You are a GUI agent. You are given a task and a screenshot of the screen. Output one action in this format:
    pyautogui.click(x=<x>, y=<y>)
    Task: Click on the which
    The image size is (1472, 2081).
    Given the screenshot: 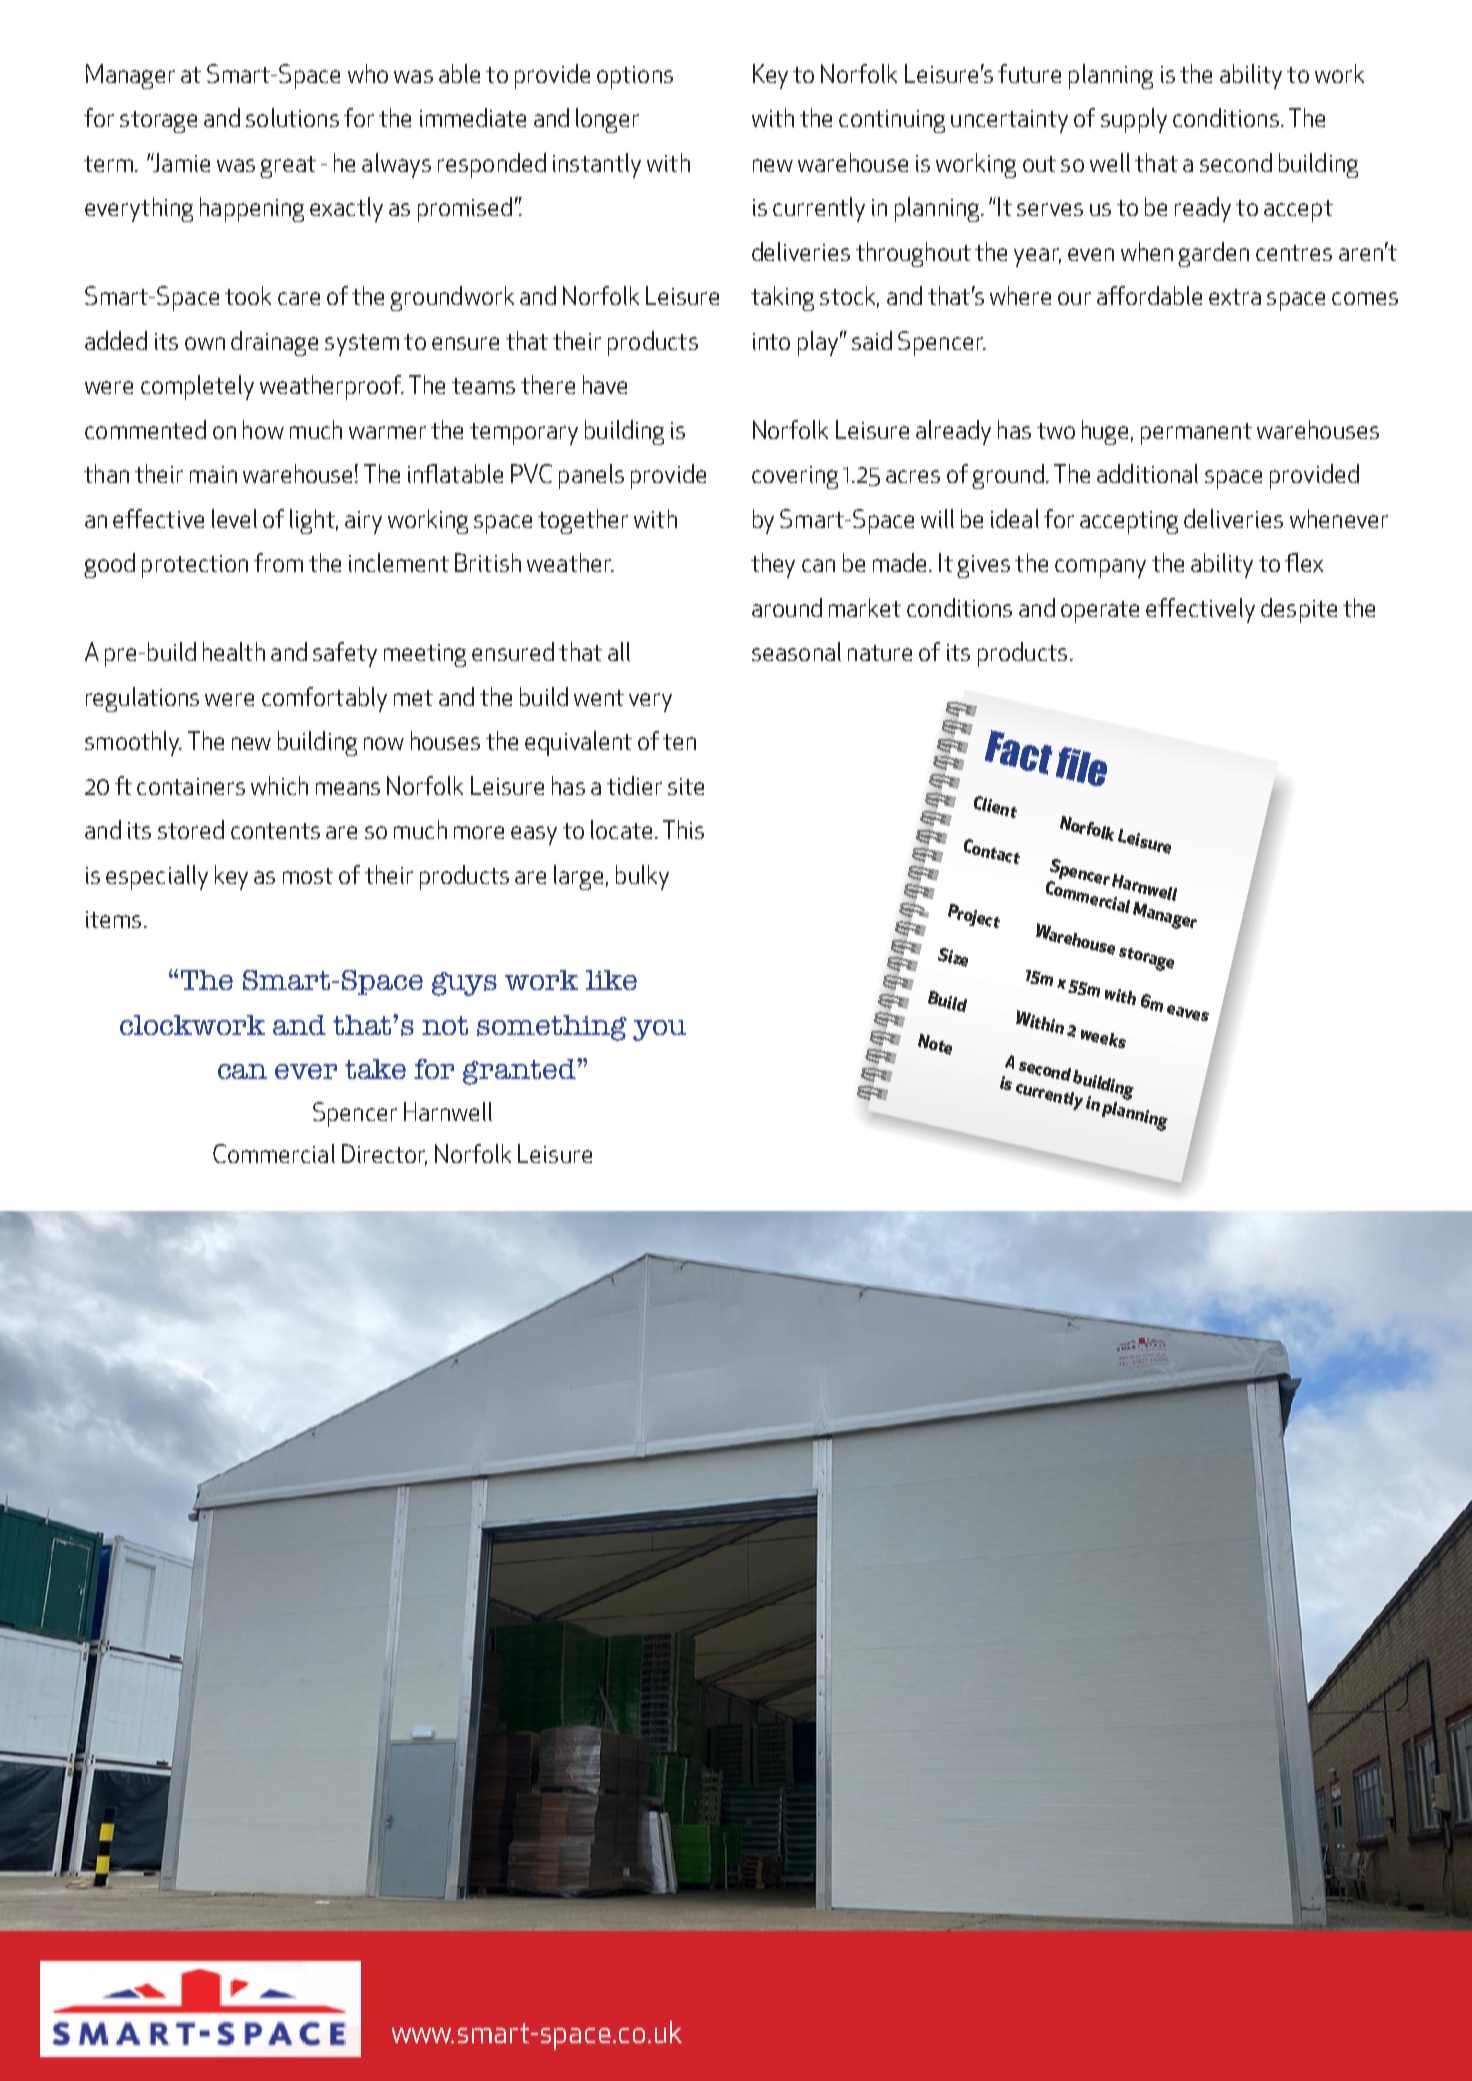 What is the action you would take?
    pyautogui.click(x=279, y=785)
